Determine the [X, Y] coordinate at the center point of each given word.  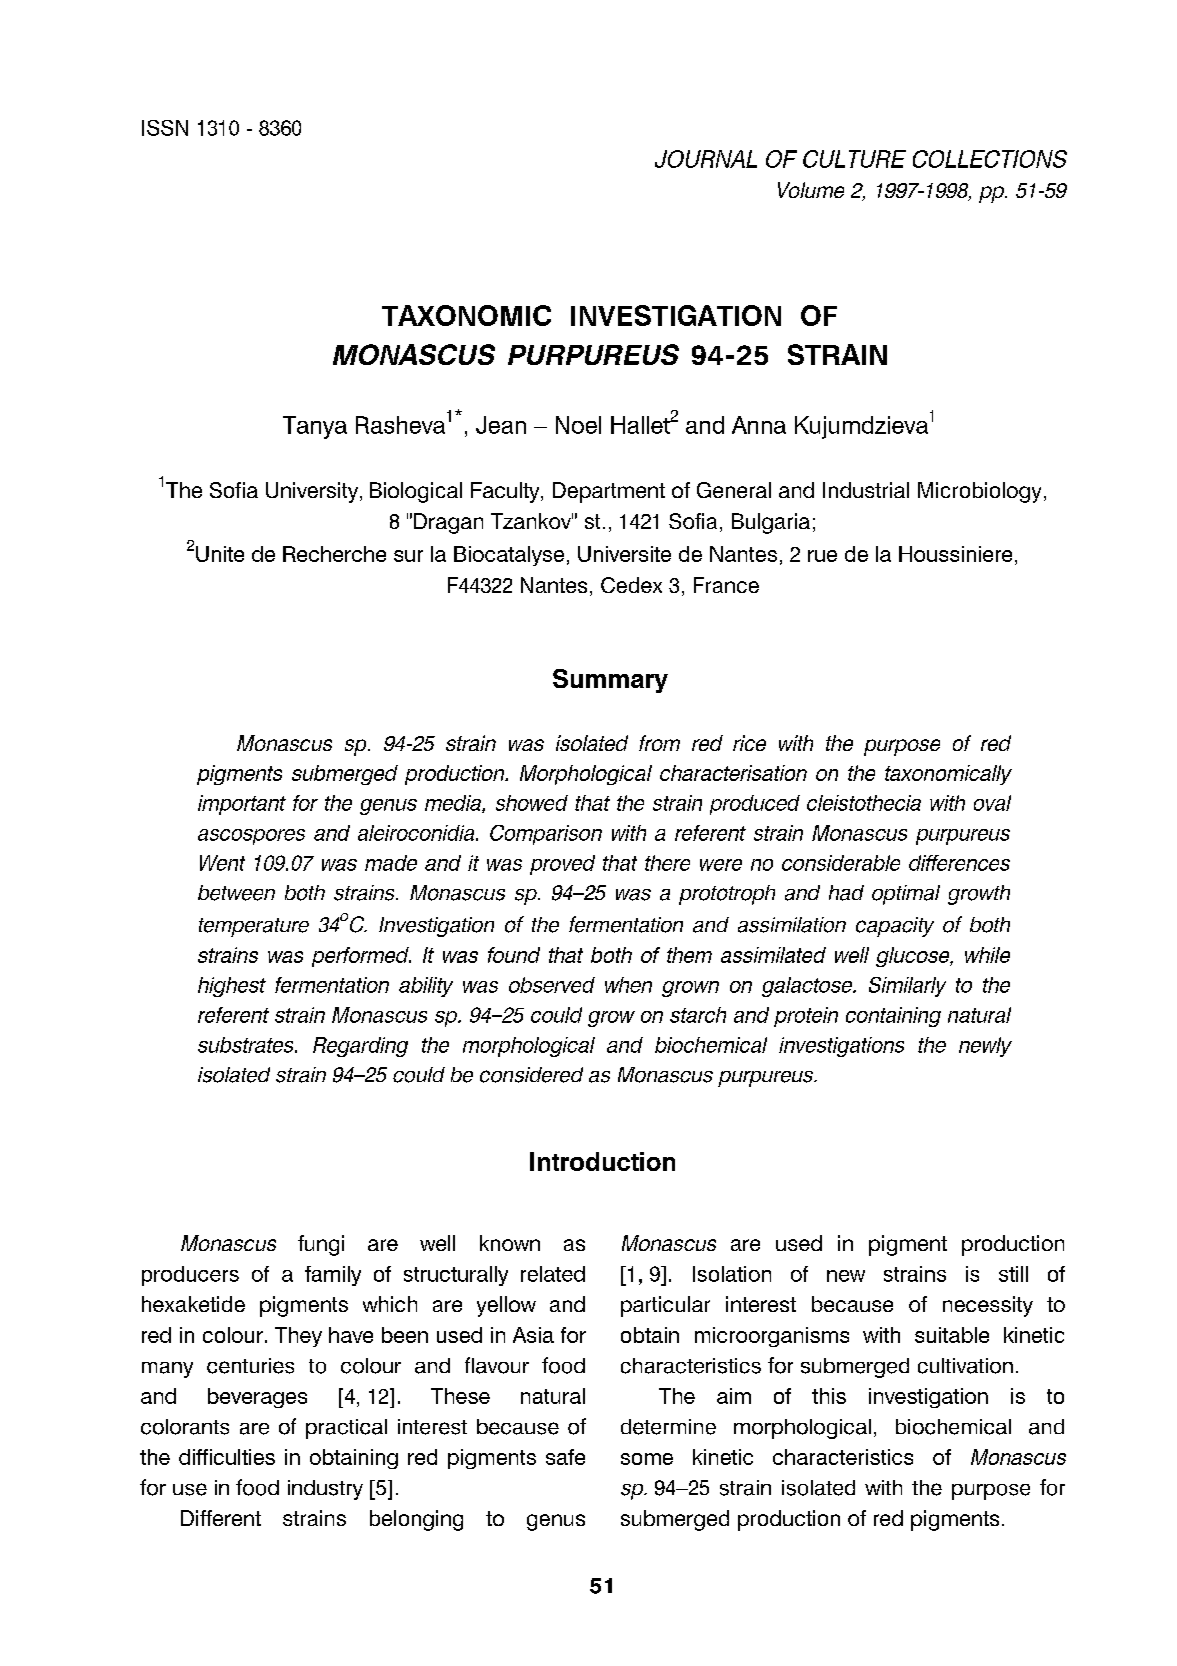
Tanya [315, 427]
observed [552, 985]
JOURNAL [706, 159]
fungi [321, 1245]
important [242, 805]
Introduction [602, 1161]
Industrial [866, 490]
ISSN [165, 128]
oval [992, 803]
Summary [610, 681]
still [1013, 1274]
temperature [254, 927]
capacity [895, 927]
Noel [578, 425]
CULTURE [854, 159]
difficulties [227, 1457]
